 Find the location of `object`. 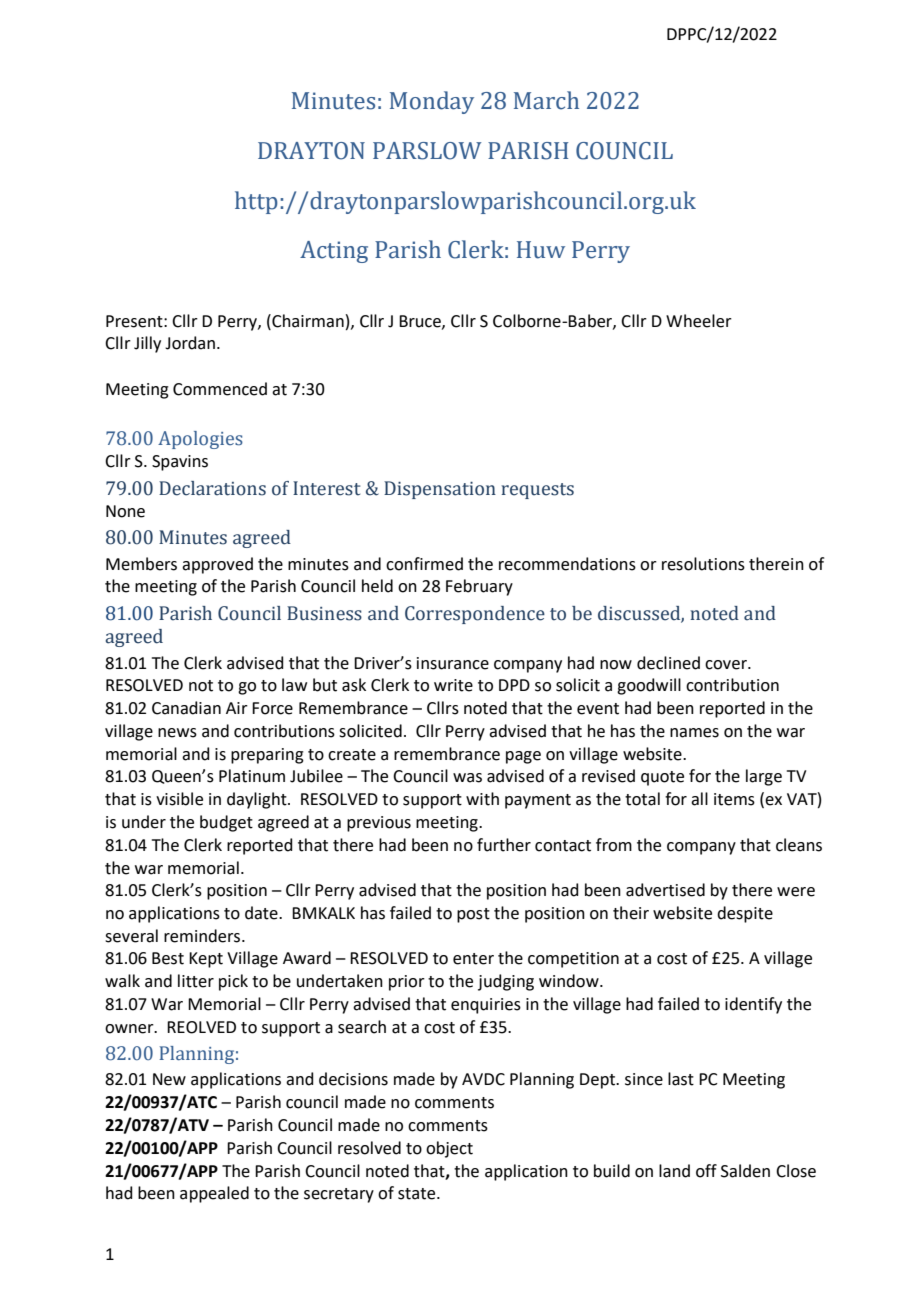

object is located at coordinates (449, 1149).
